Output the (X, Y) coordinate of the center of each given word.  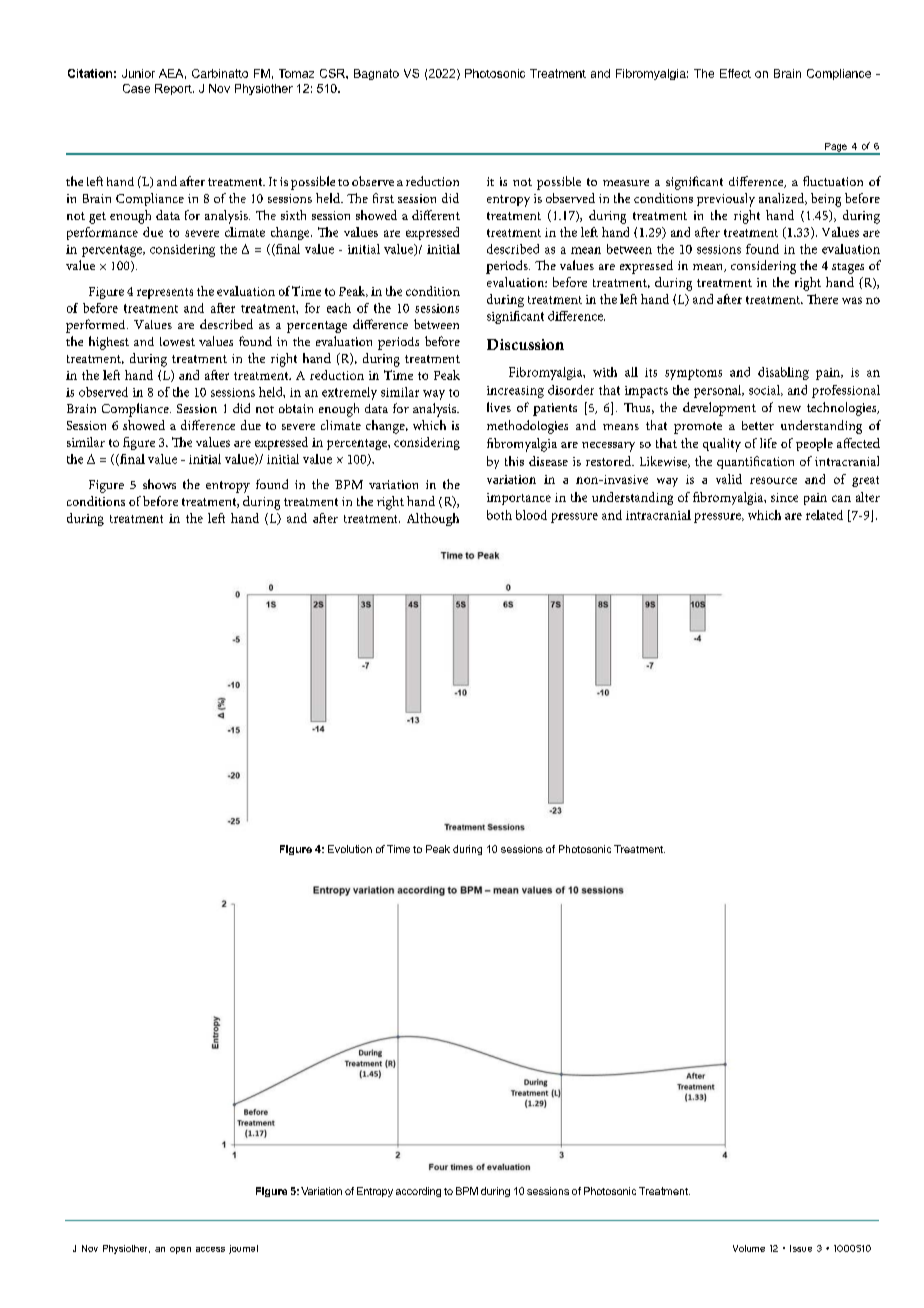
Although (433, 519)
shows (159, 484)
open (180, 1250)
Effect (735, 73)
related (824, 515)
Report (174, 89)
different (436, 215)
